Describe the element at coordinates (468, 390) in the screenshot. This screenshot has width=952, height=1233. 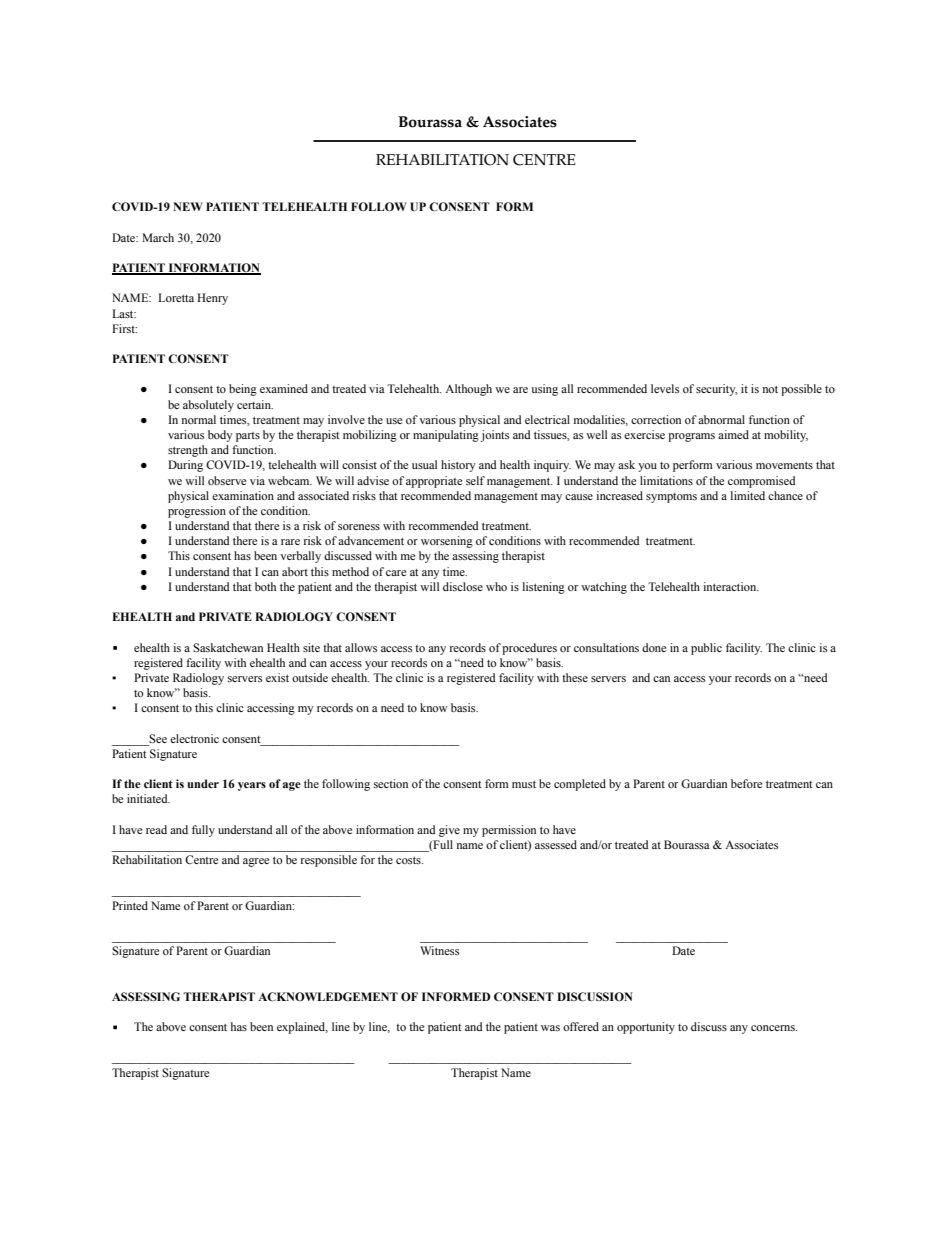
I see `Although` at that location.
